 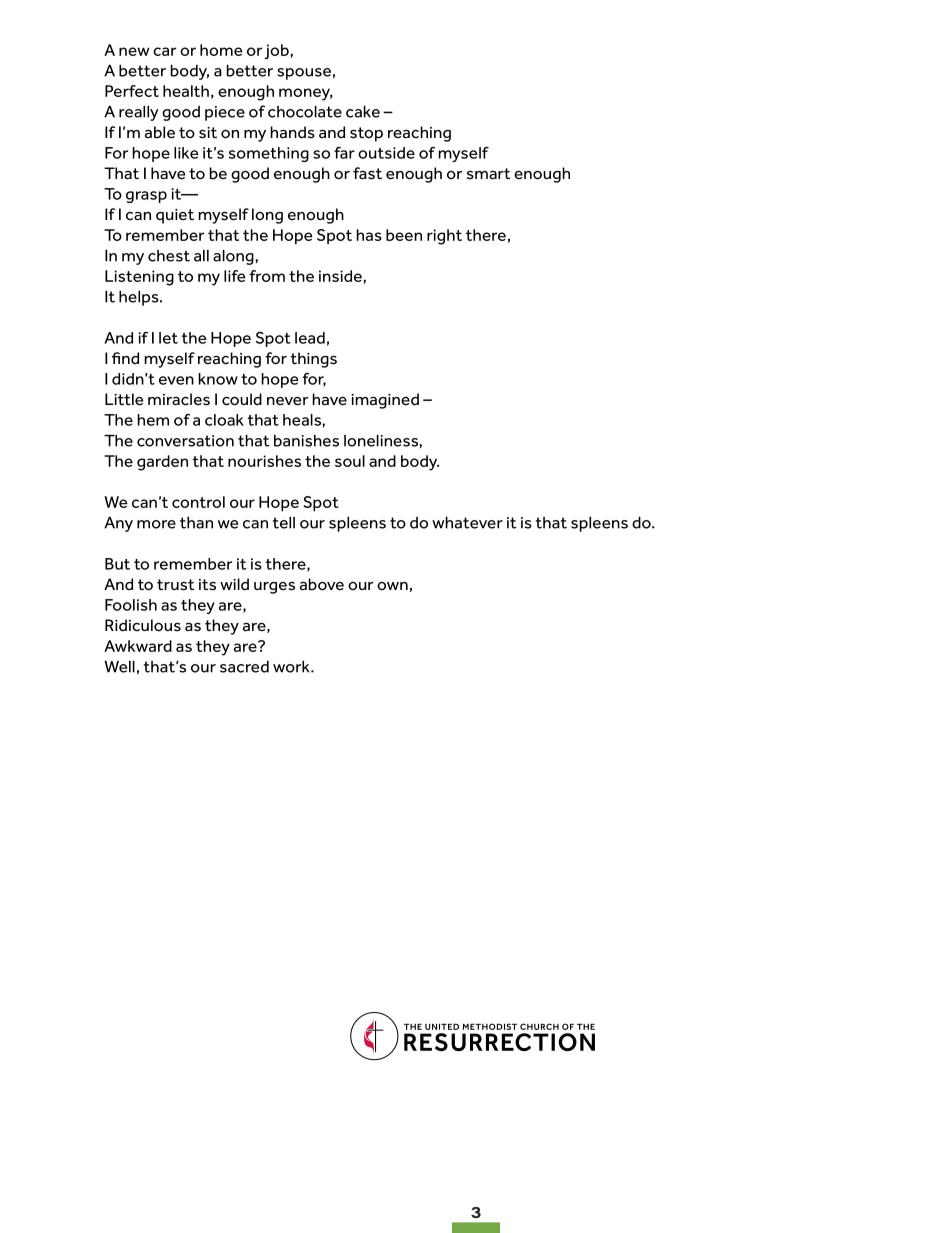 What do you see at coordinates (392, 586) in the document?
I see `own` at bounding box center [392, 586].
